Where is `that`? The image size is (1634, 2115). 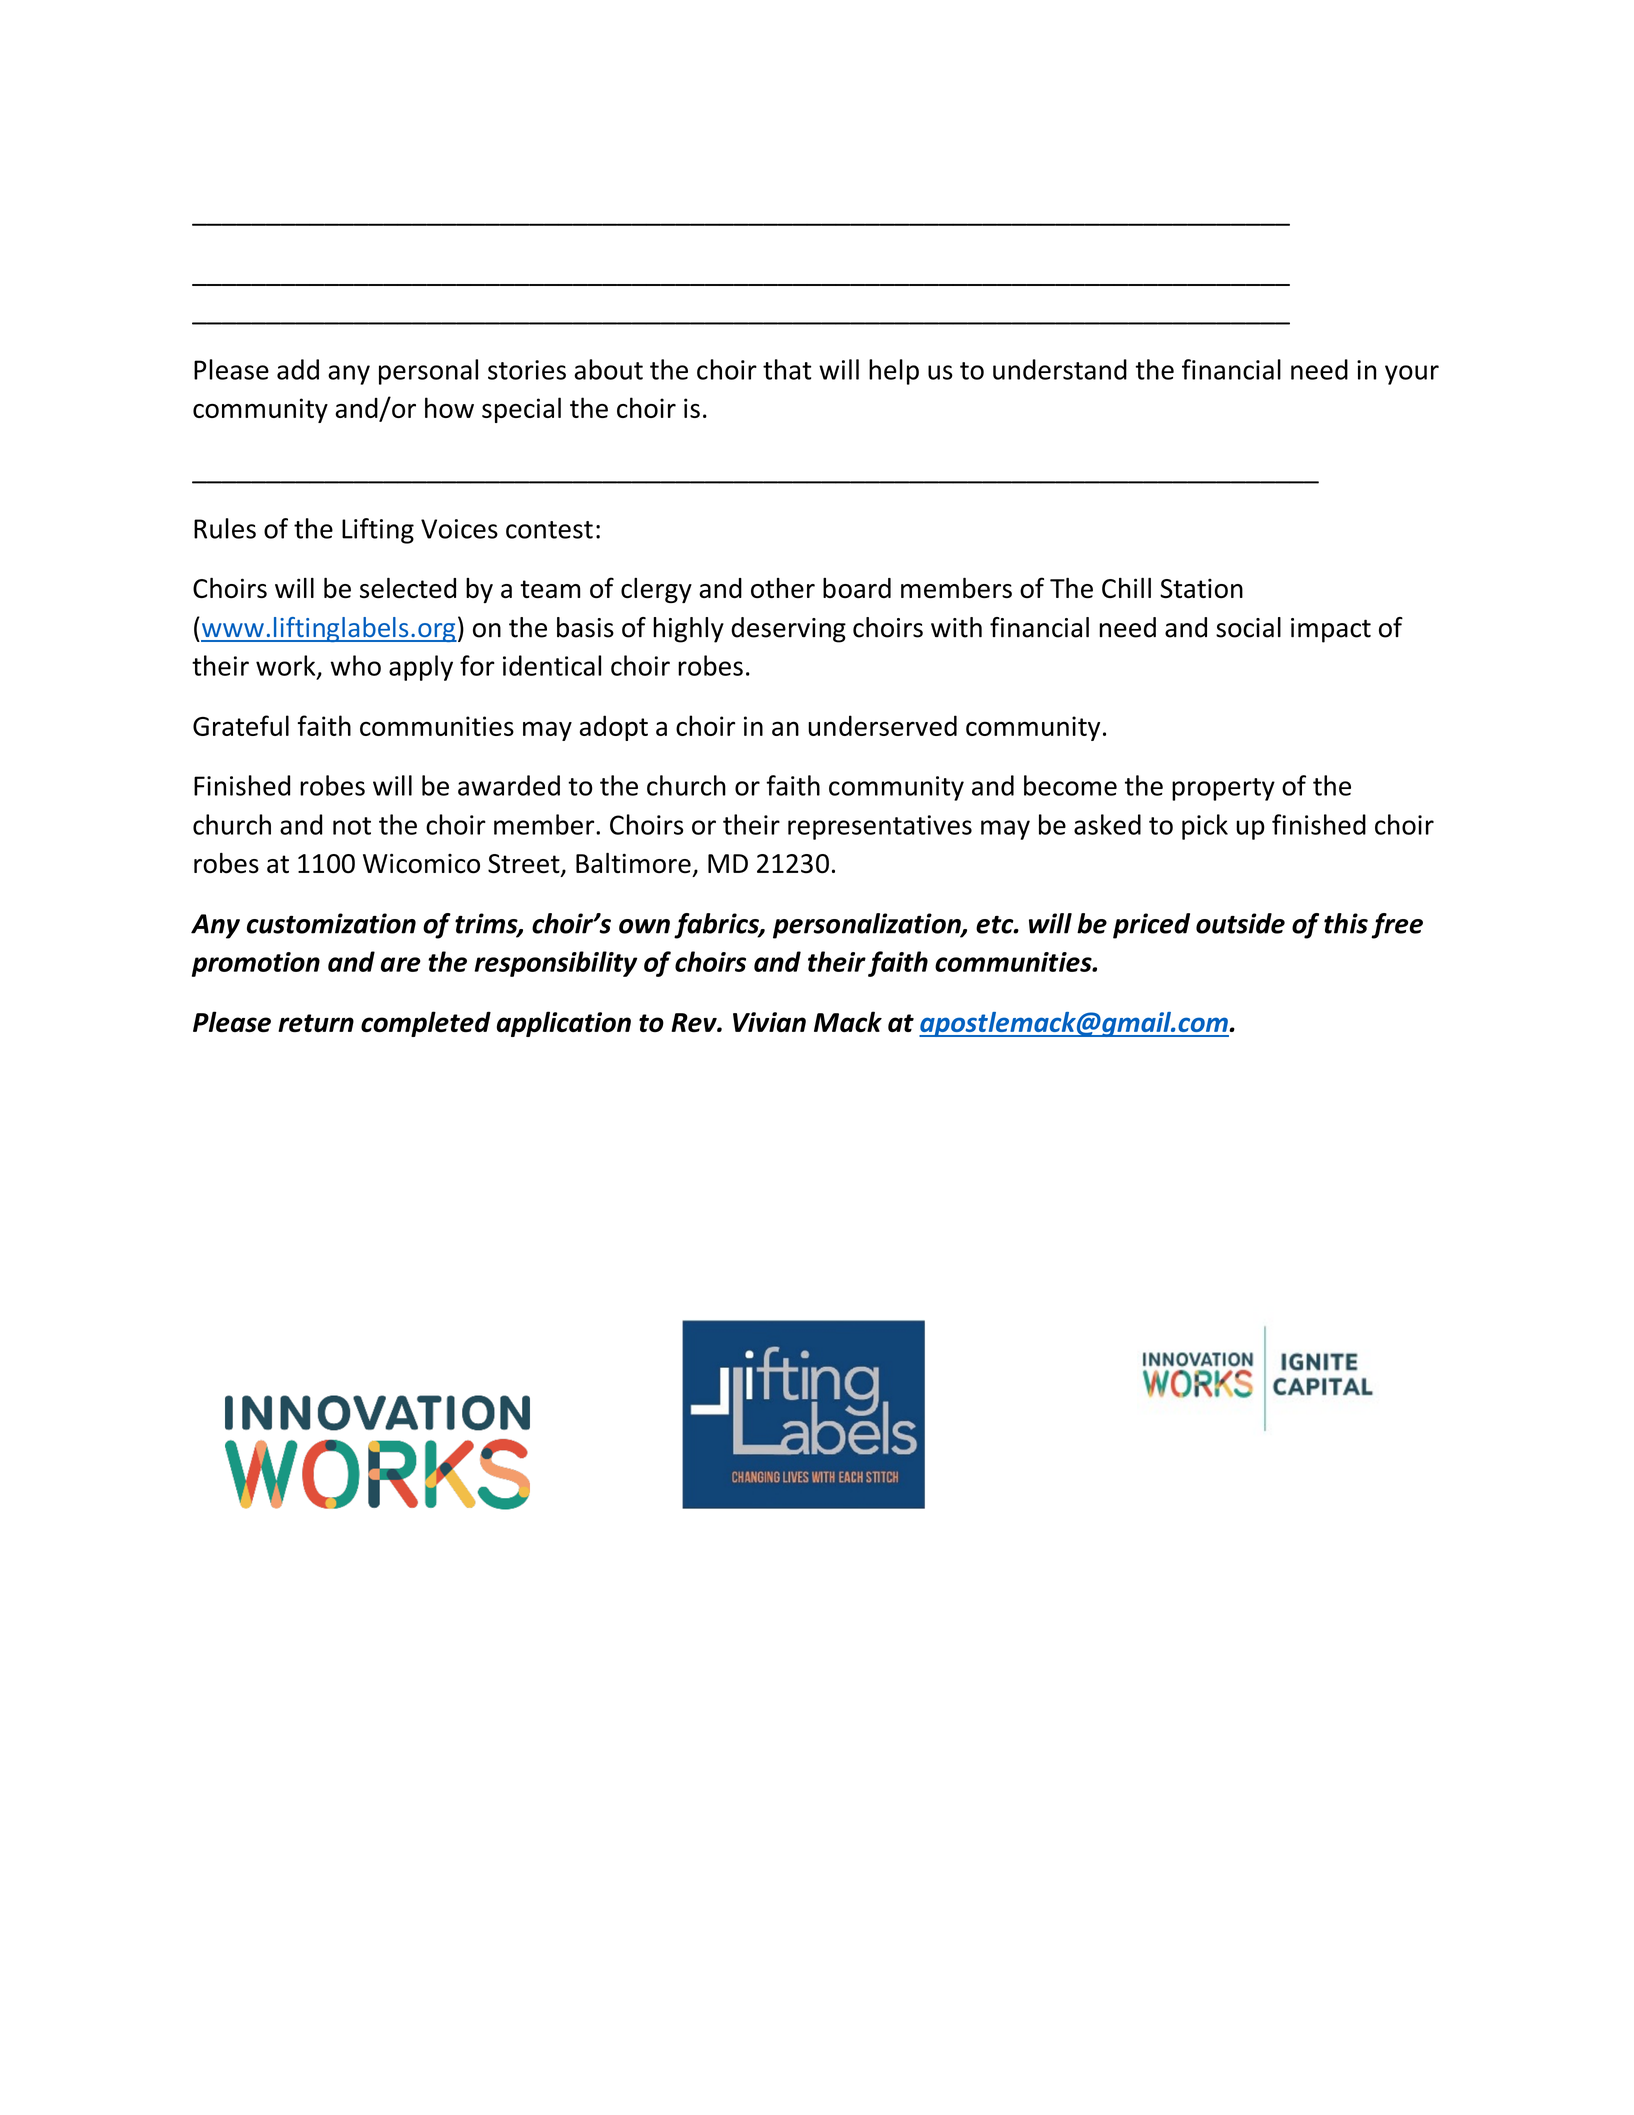
that is located at coordinates (787, 369).
